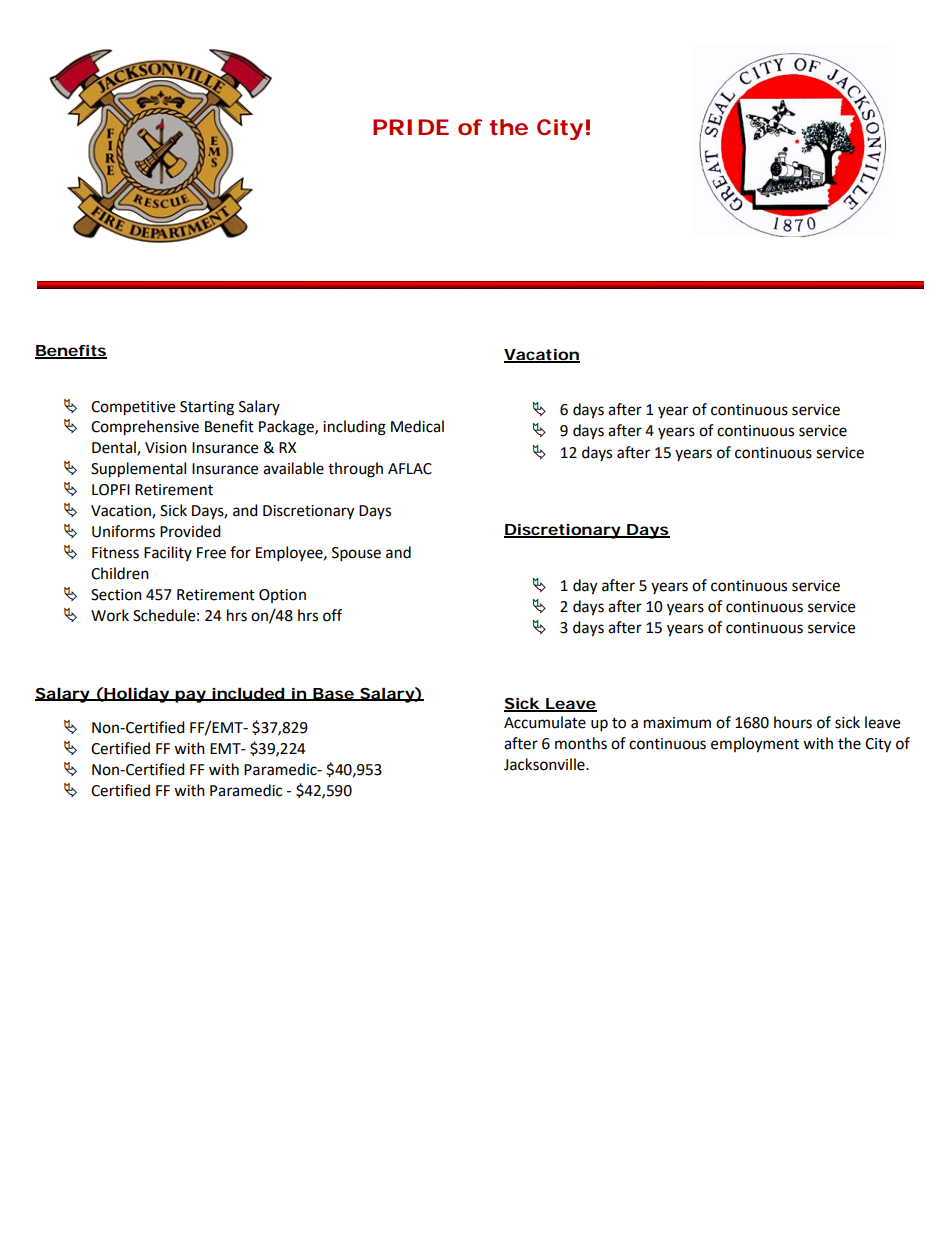 This screenshot has height=1233, width=952. Describe the element at coordinates (207, 408) in the screenshot. I see `Starting` at that location.
